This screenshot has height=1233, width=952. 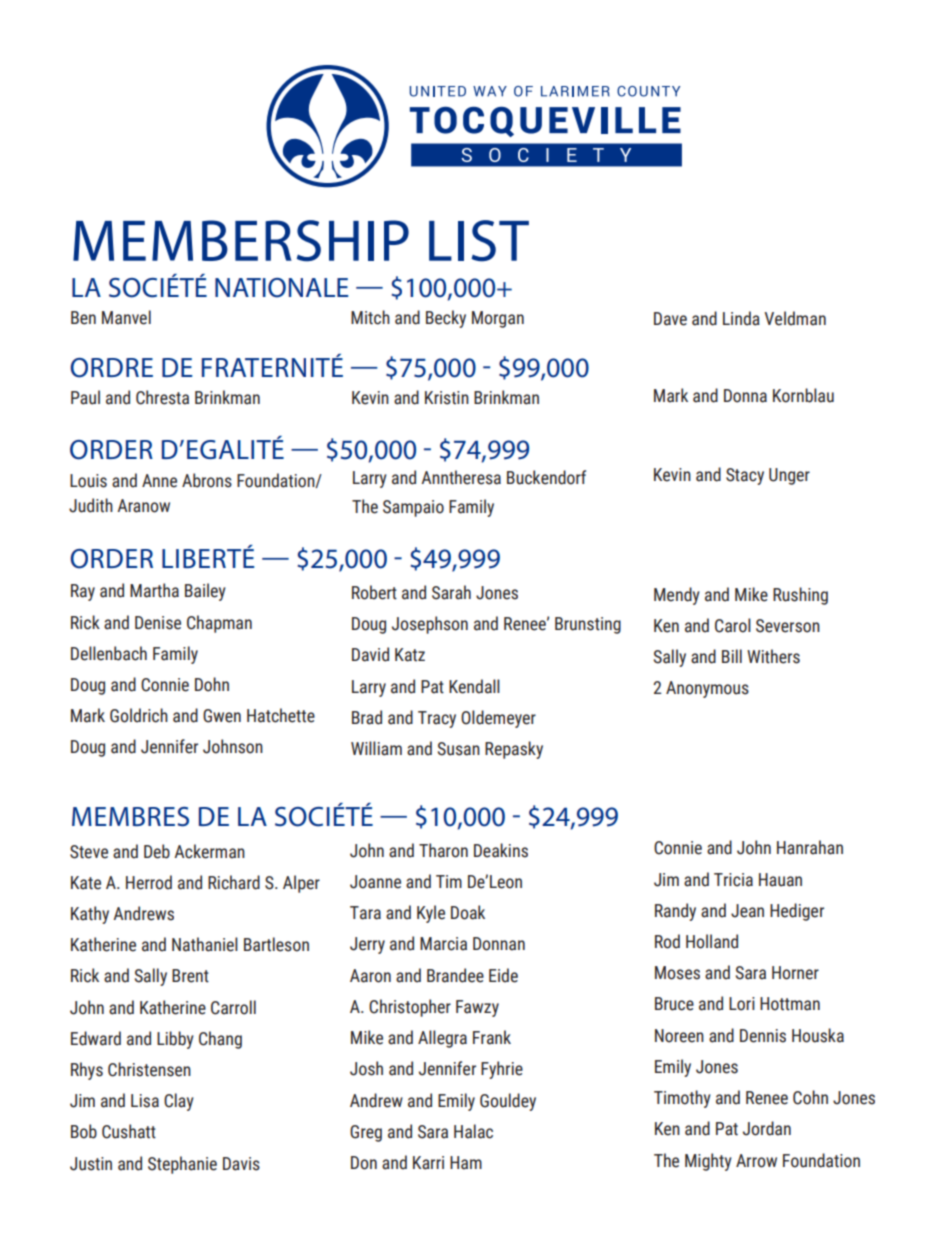 What do you see at coordinates (241, 241) in the screenshot?
I see `MEMBERSHIP` at bounding box center [241, 241].
